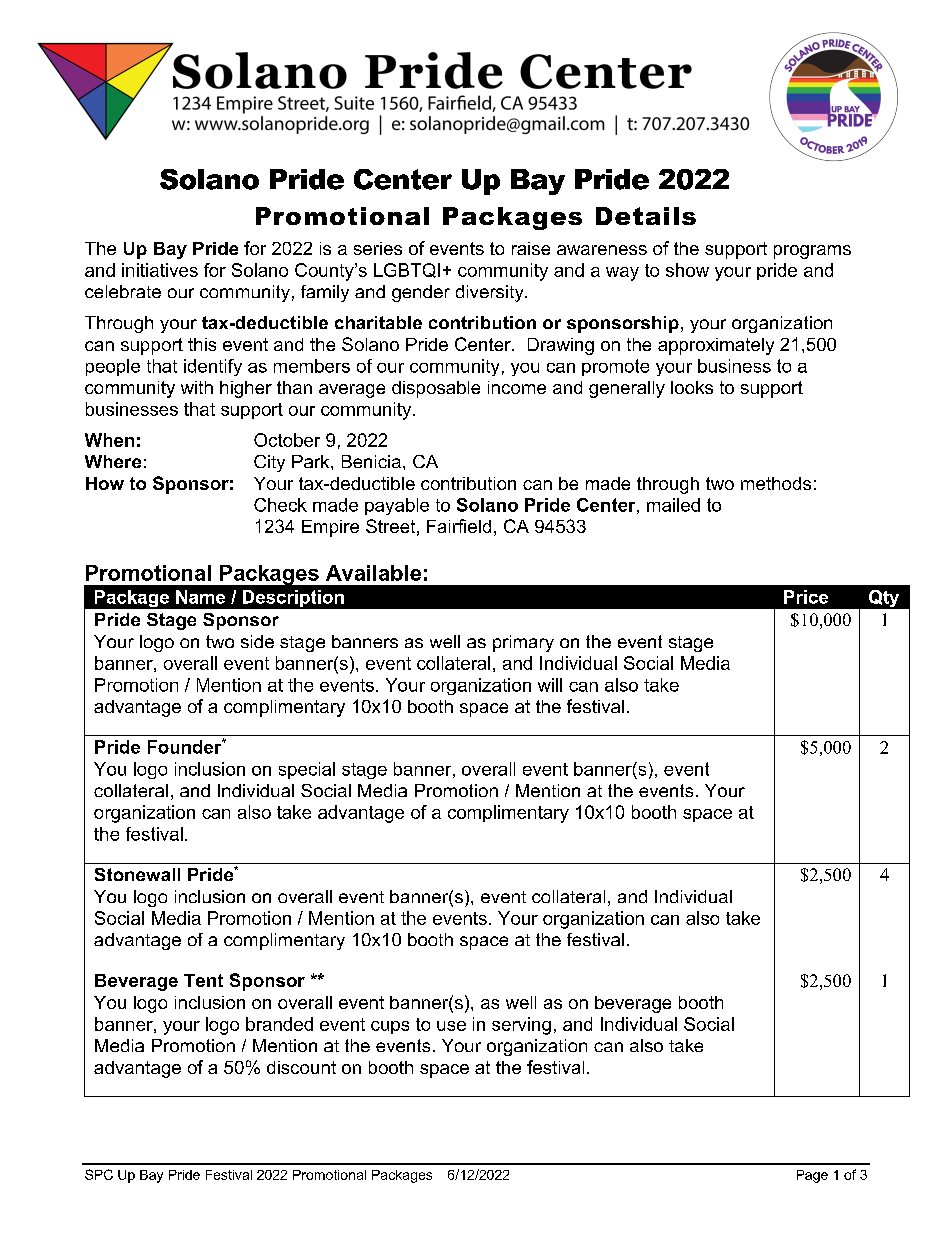  Describe the element at coordinates (550, 685) in the screenshot. I see `will` at that location.
